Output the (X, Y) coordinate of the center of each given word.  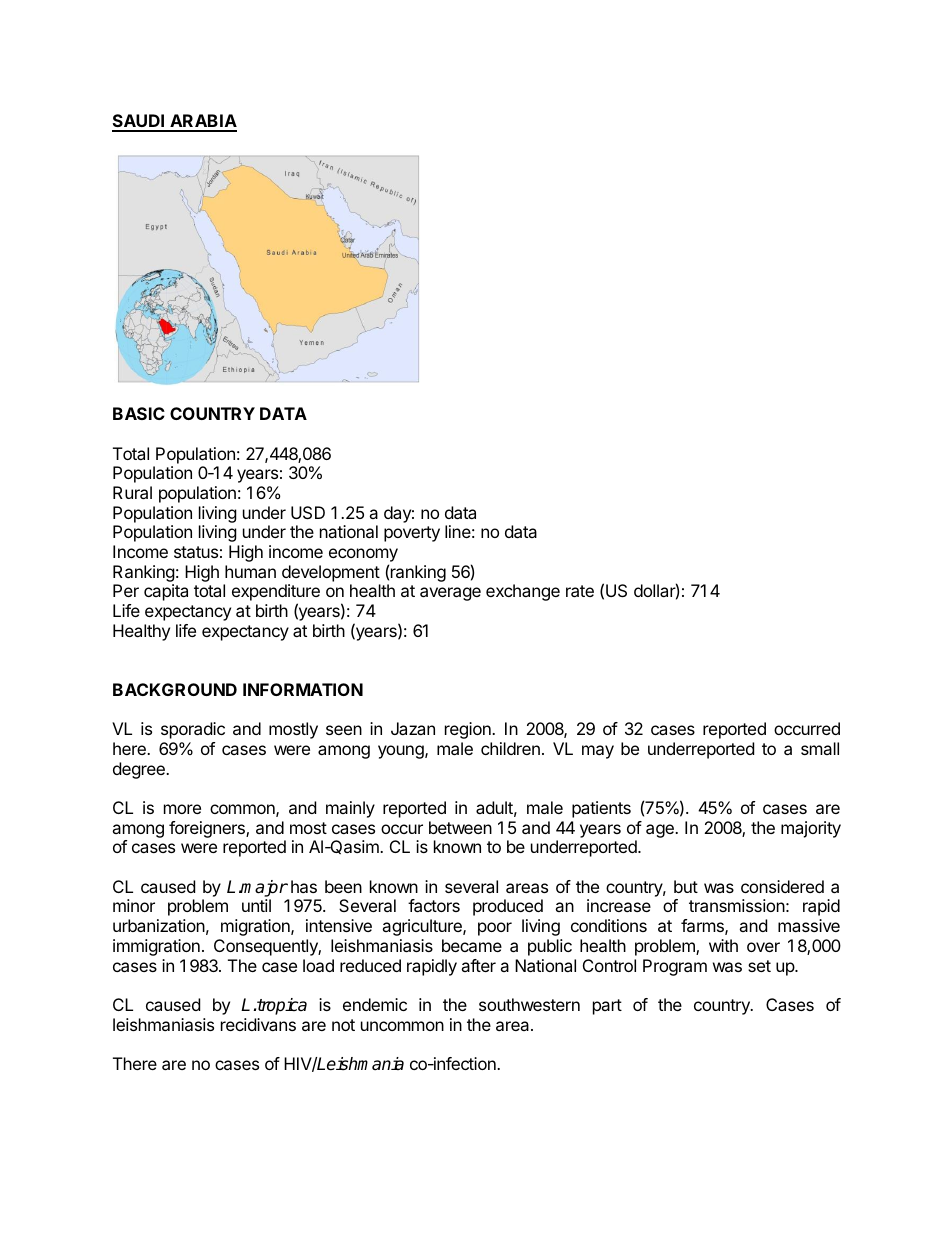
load (318, 965)
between (460, 827)
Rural (132, 492)
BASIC (139, 413)
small (820, 748)
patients (601, 809)
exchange (523, 592)
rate (580, 591)
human (250, 571)
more (182, 809)
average (450, 594)
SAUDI (139, 122)
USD (308, 512)
